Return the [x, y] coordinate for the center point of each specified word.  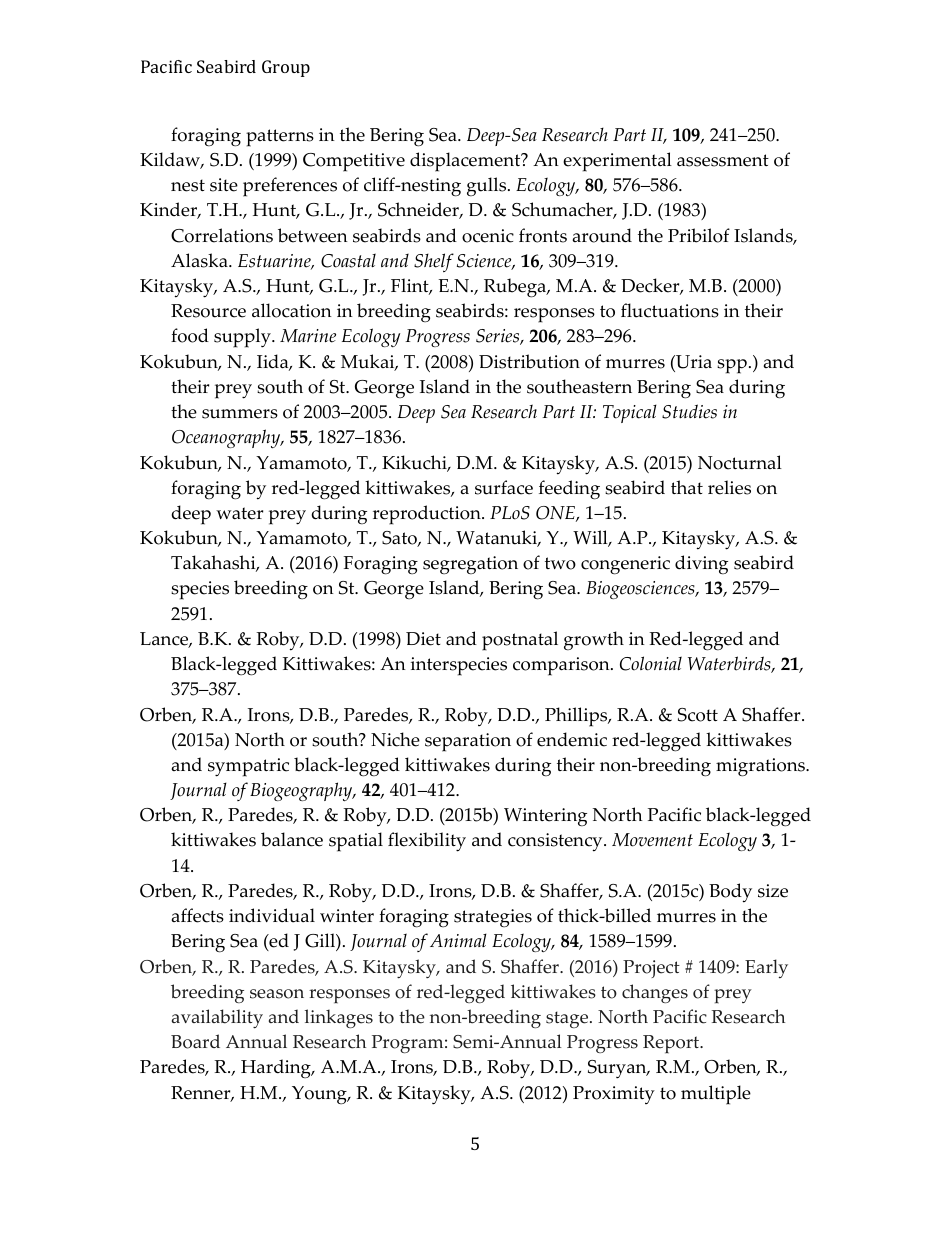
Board [195, 1041]
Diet [423, 639]
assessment [723, 160]
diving [701, 565]
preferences [290, 187]
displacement [466, 162]
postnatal [520, 641]
